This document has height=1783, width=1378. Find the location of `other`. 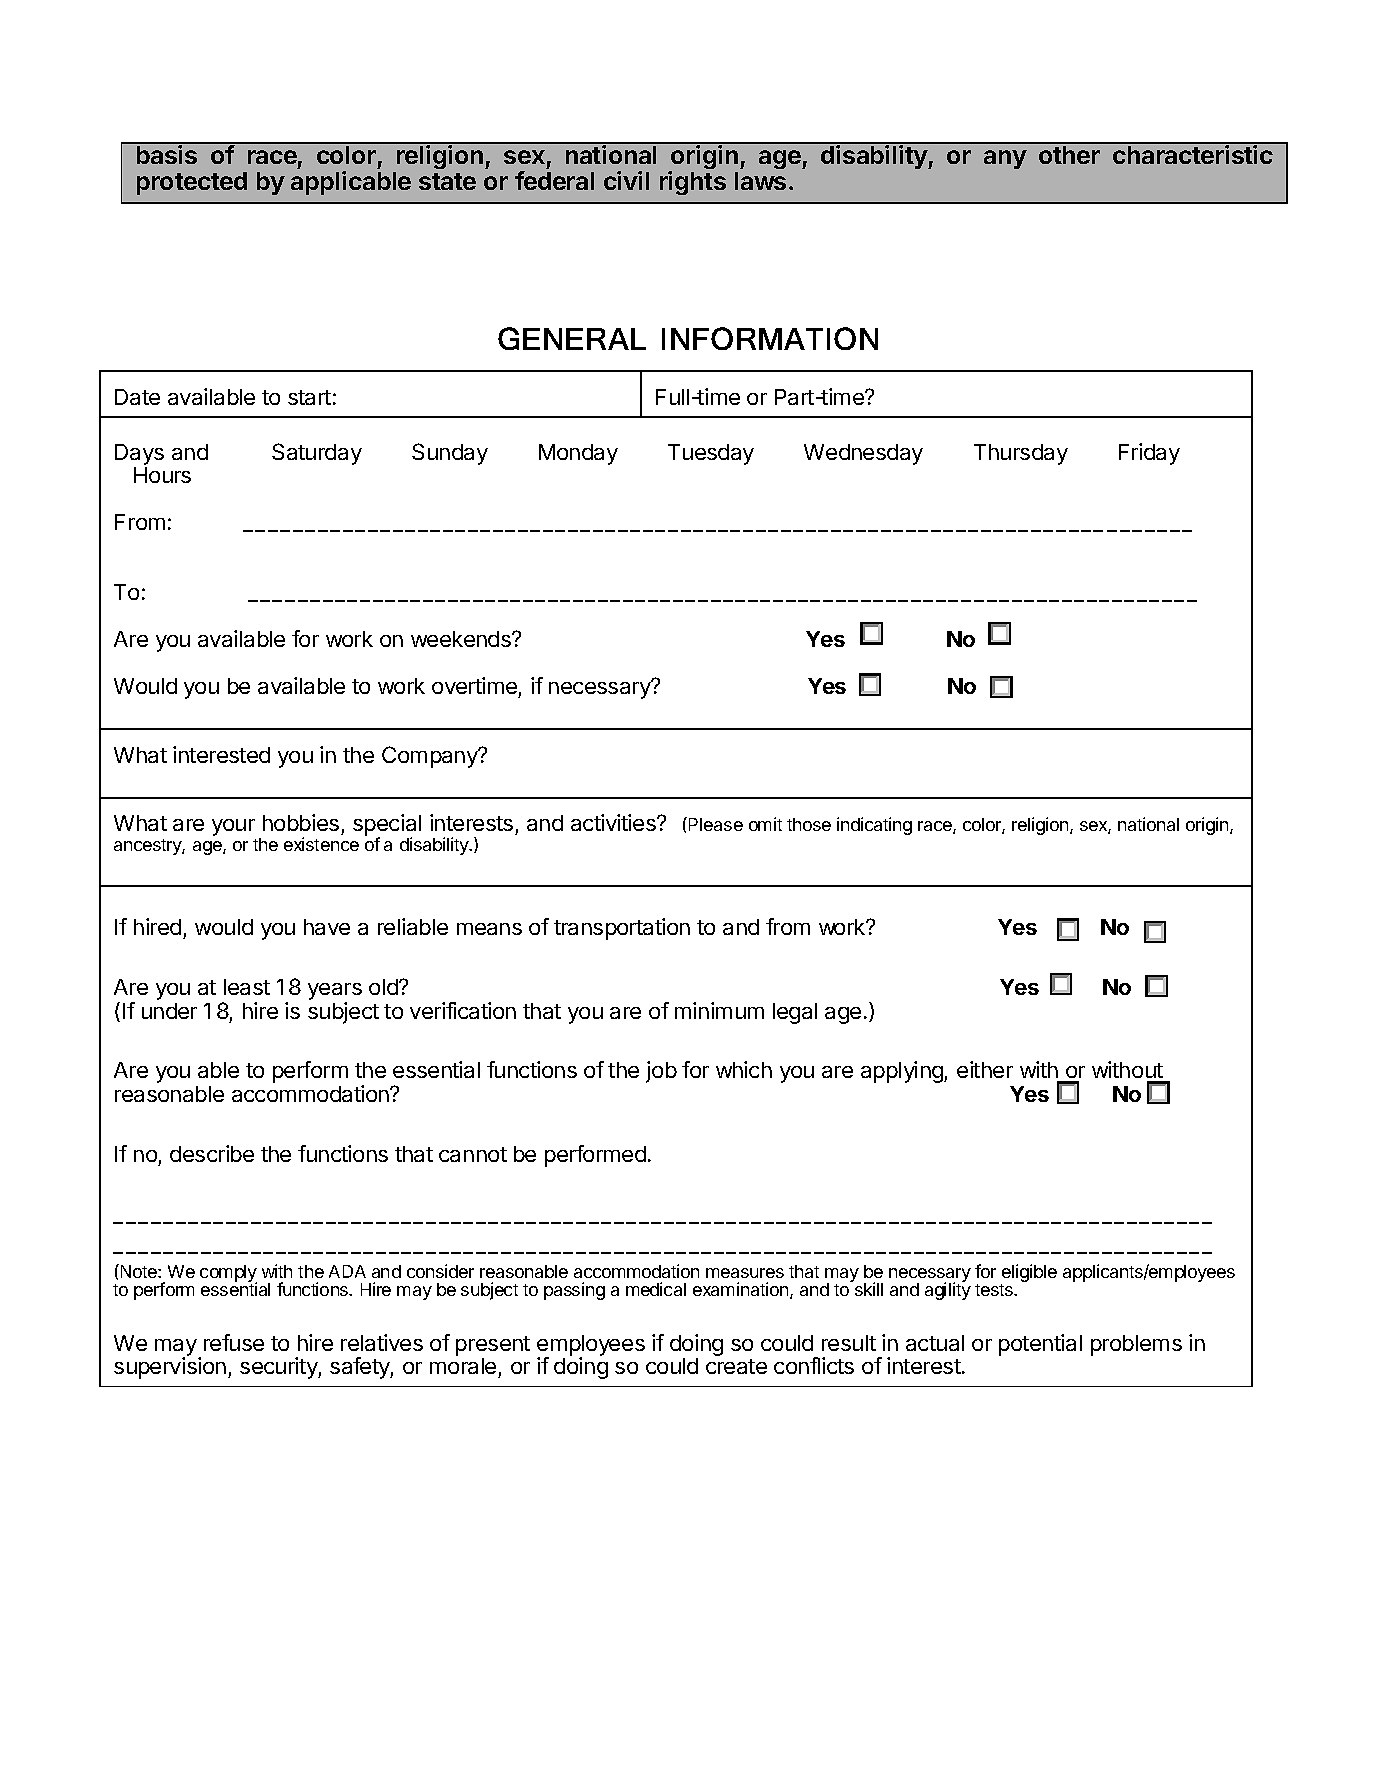

other is located at coordinates (1069, 155).
